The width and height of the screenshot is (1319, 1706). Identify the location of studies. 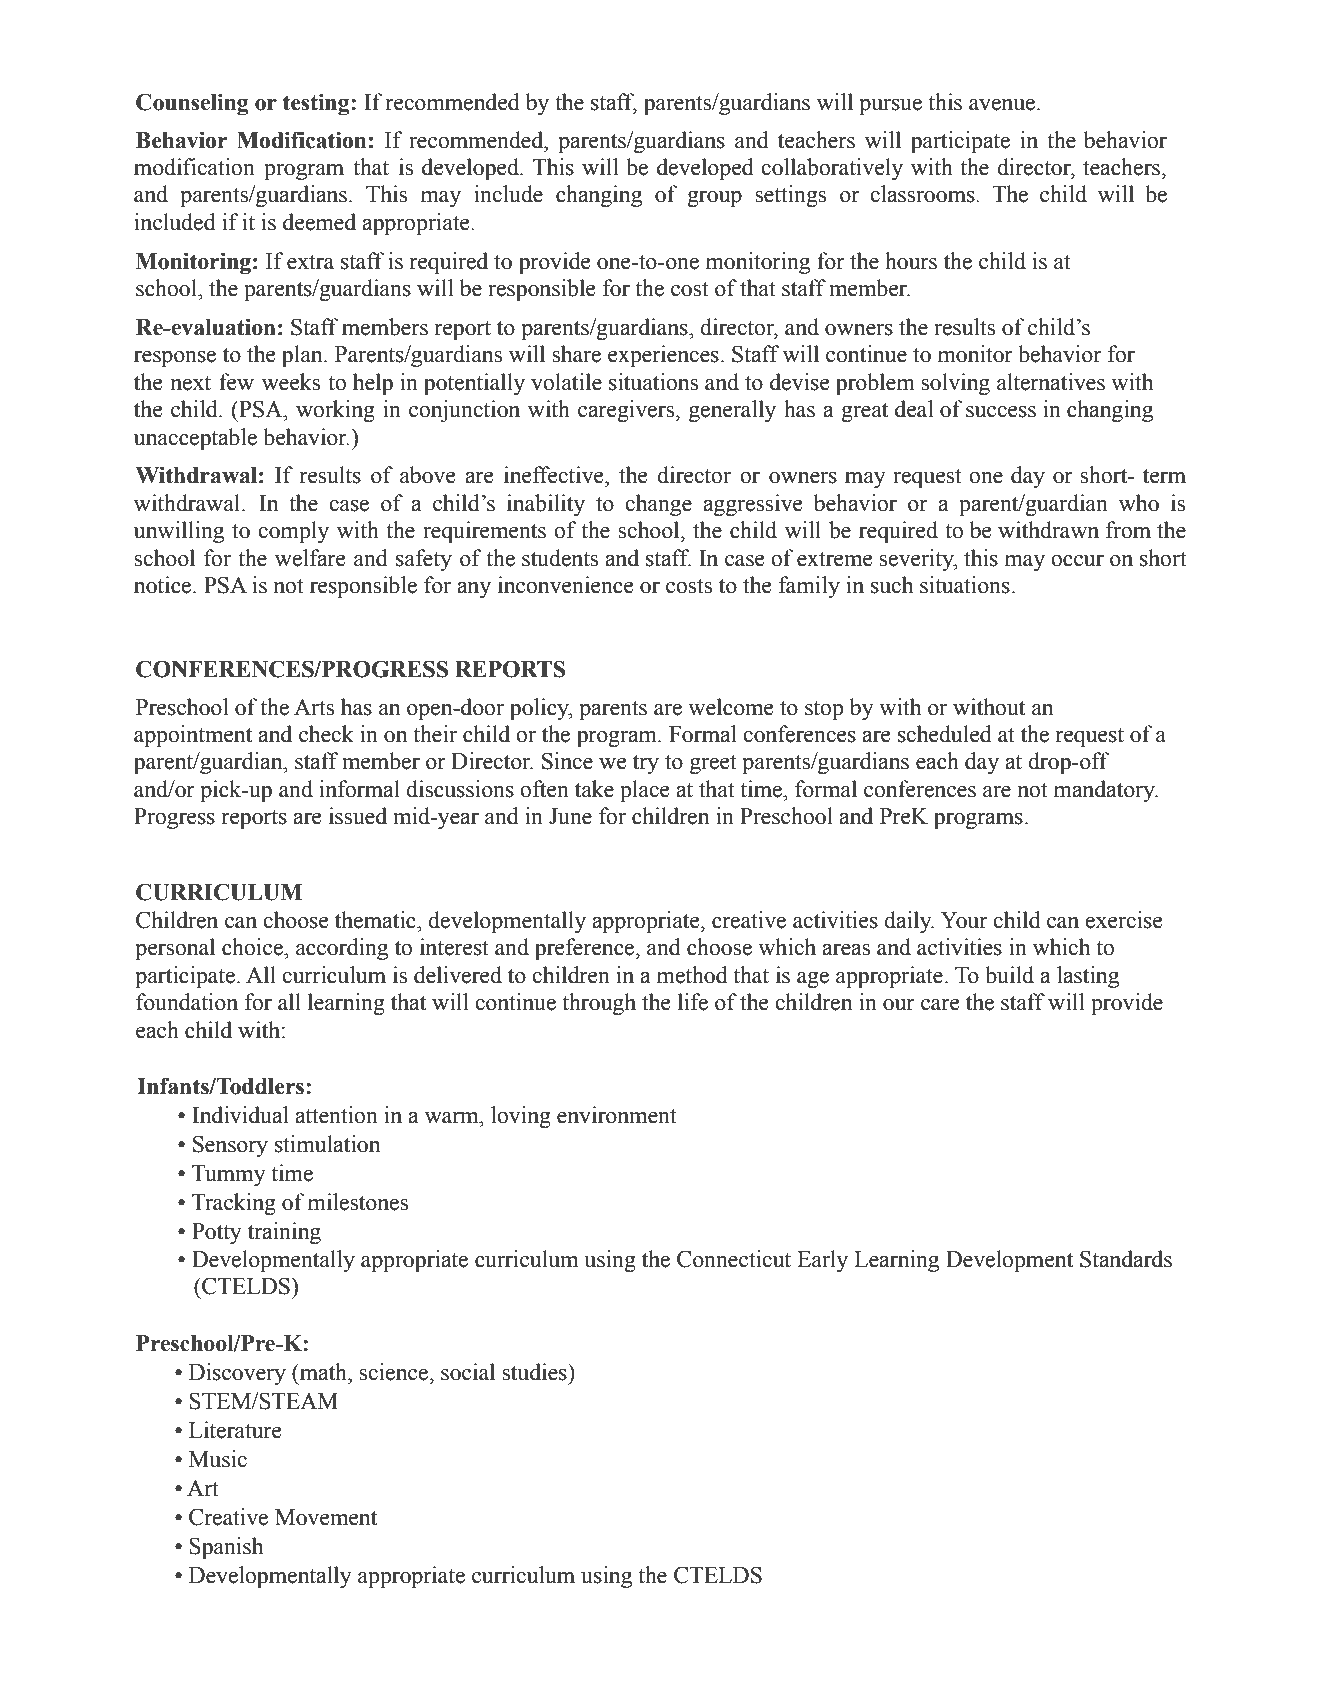
(535, 1372).
